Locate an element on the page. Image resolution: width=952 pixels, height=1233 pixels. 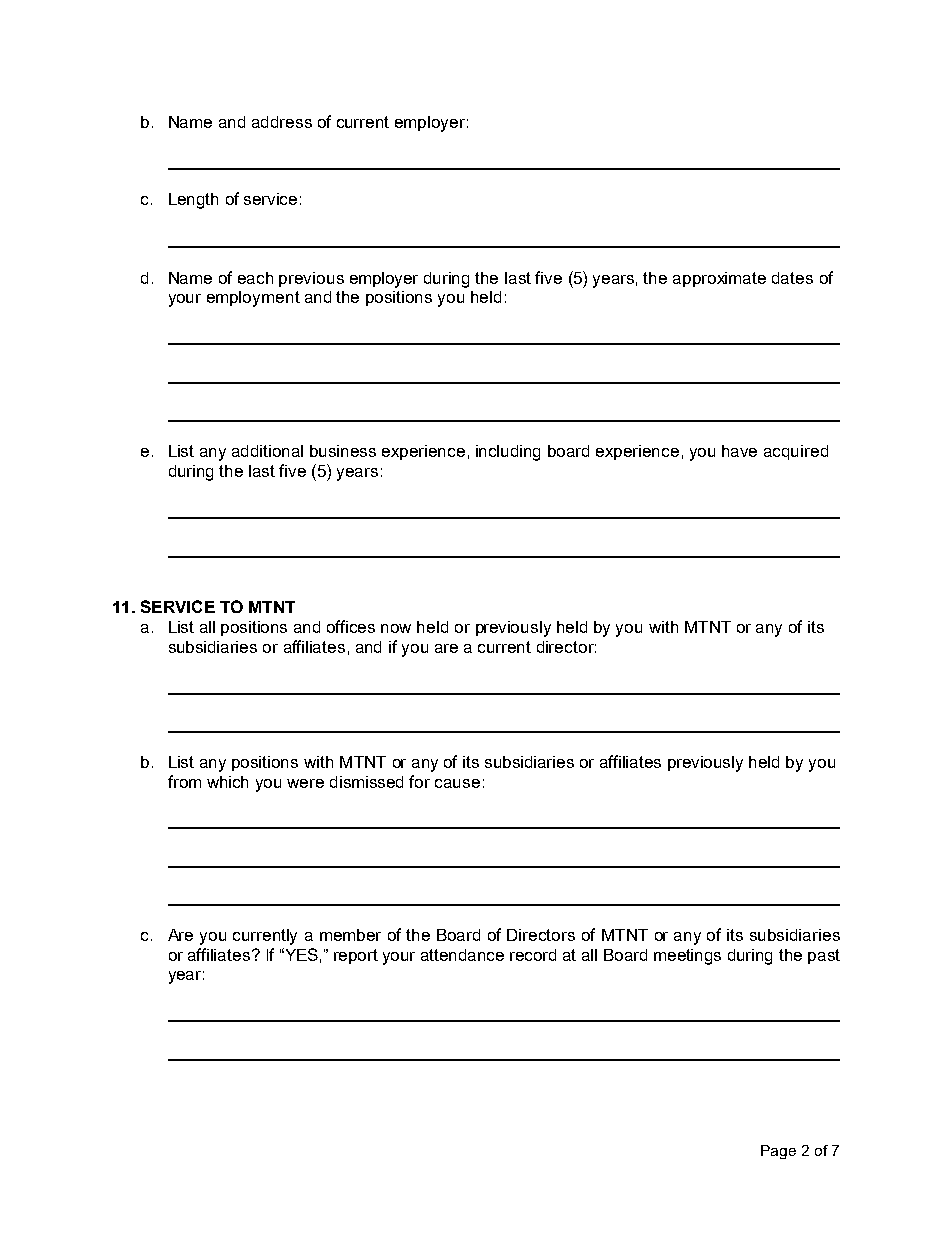
dates is located at coordinates (792, 278).
